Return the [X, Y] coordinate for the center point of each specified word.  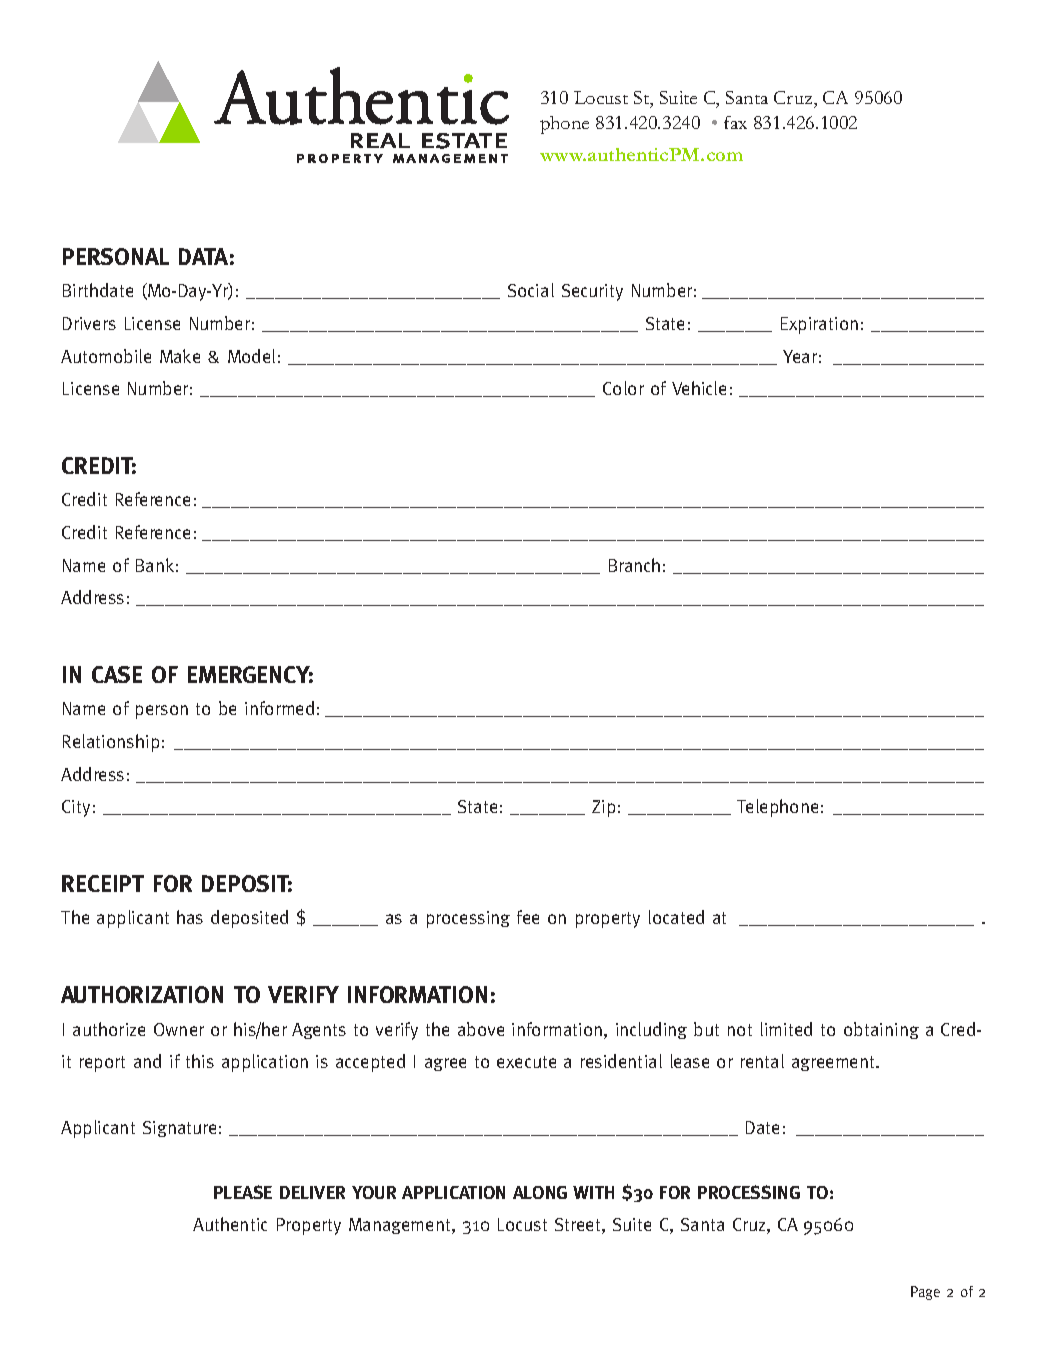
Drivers [89, 323]
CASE [117, 674]
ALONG [540, 1192]
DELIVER [312, 1192]
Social [531, 290]
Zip [603, 808]
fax [735, 122]
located [676, 917]
